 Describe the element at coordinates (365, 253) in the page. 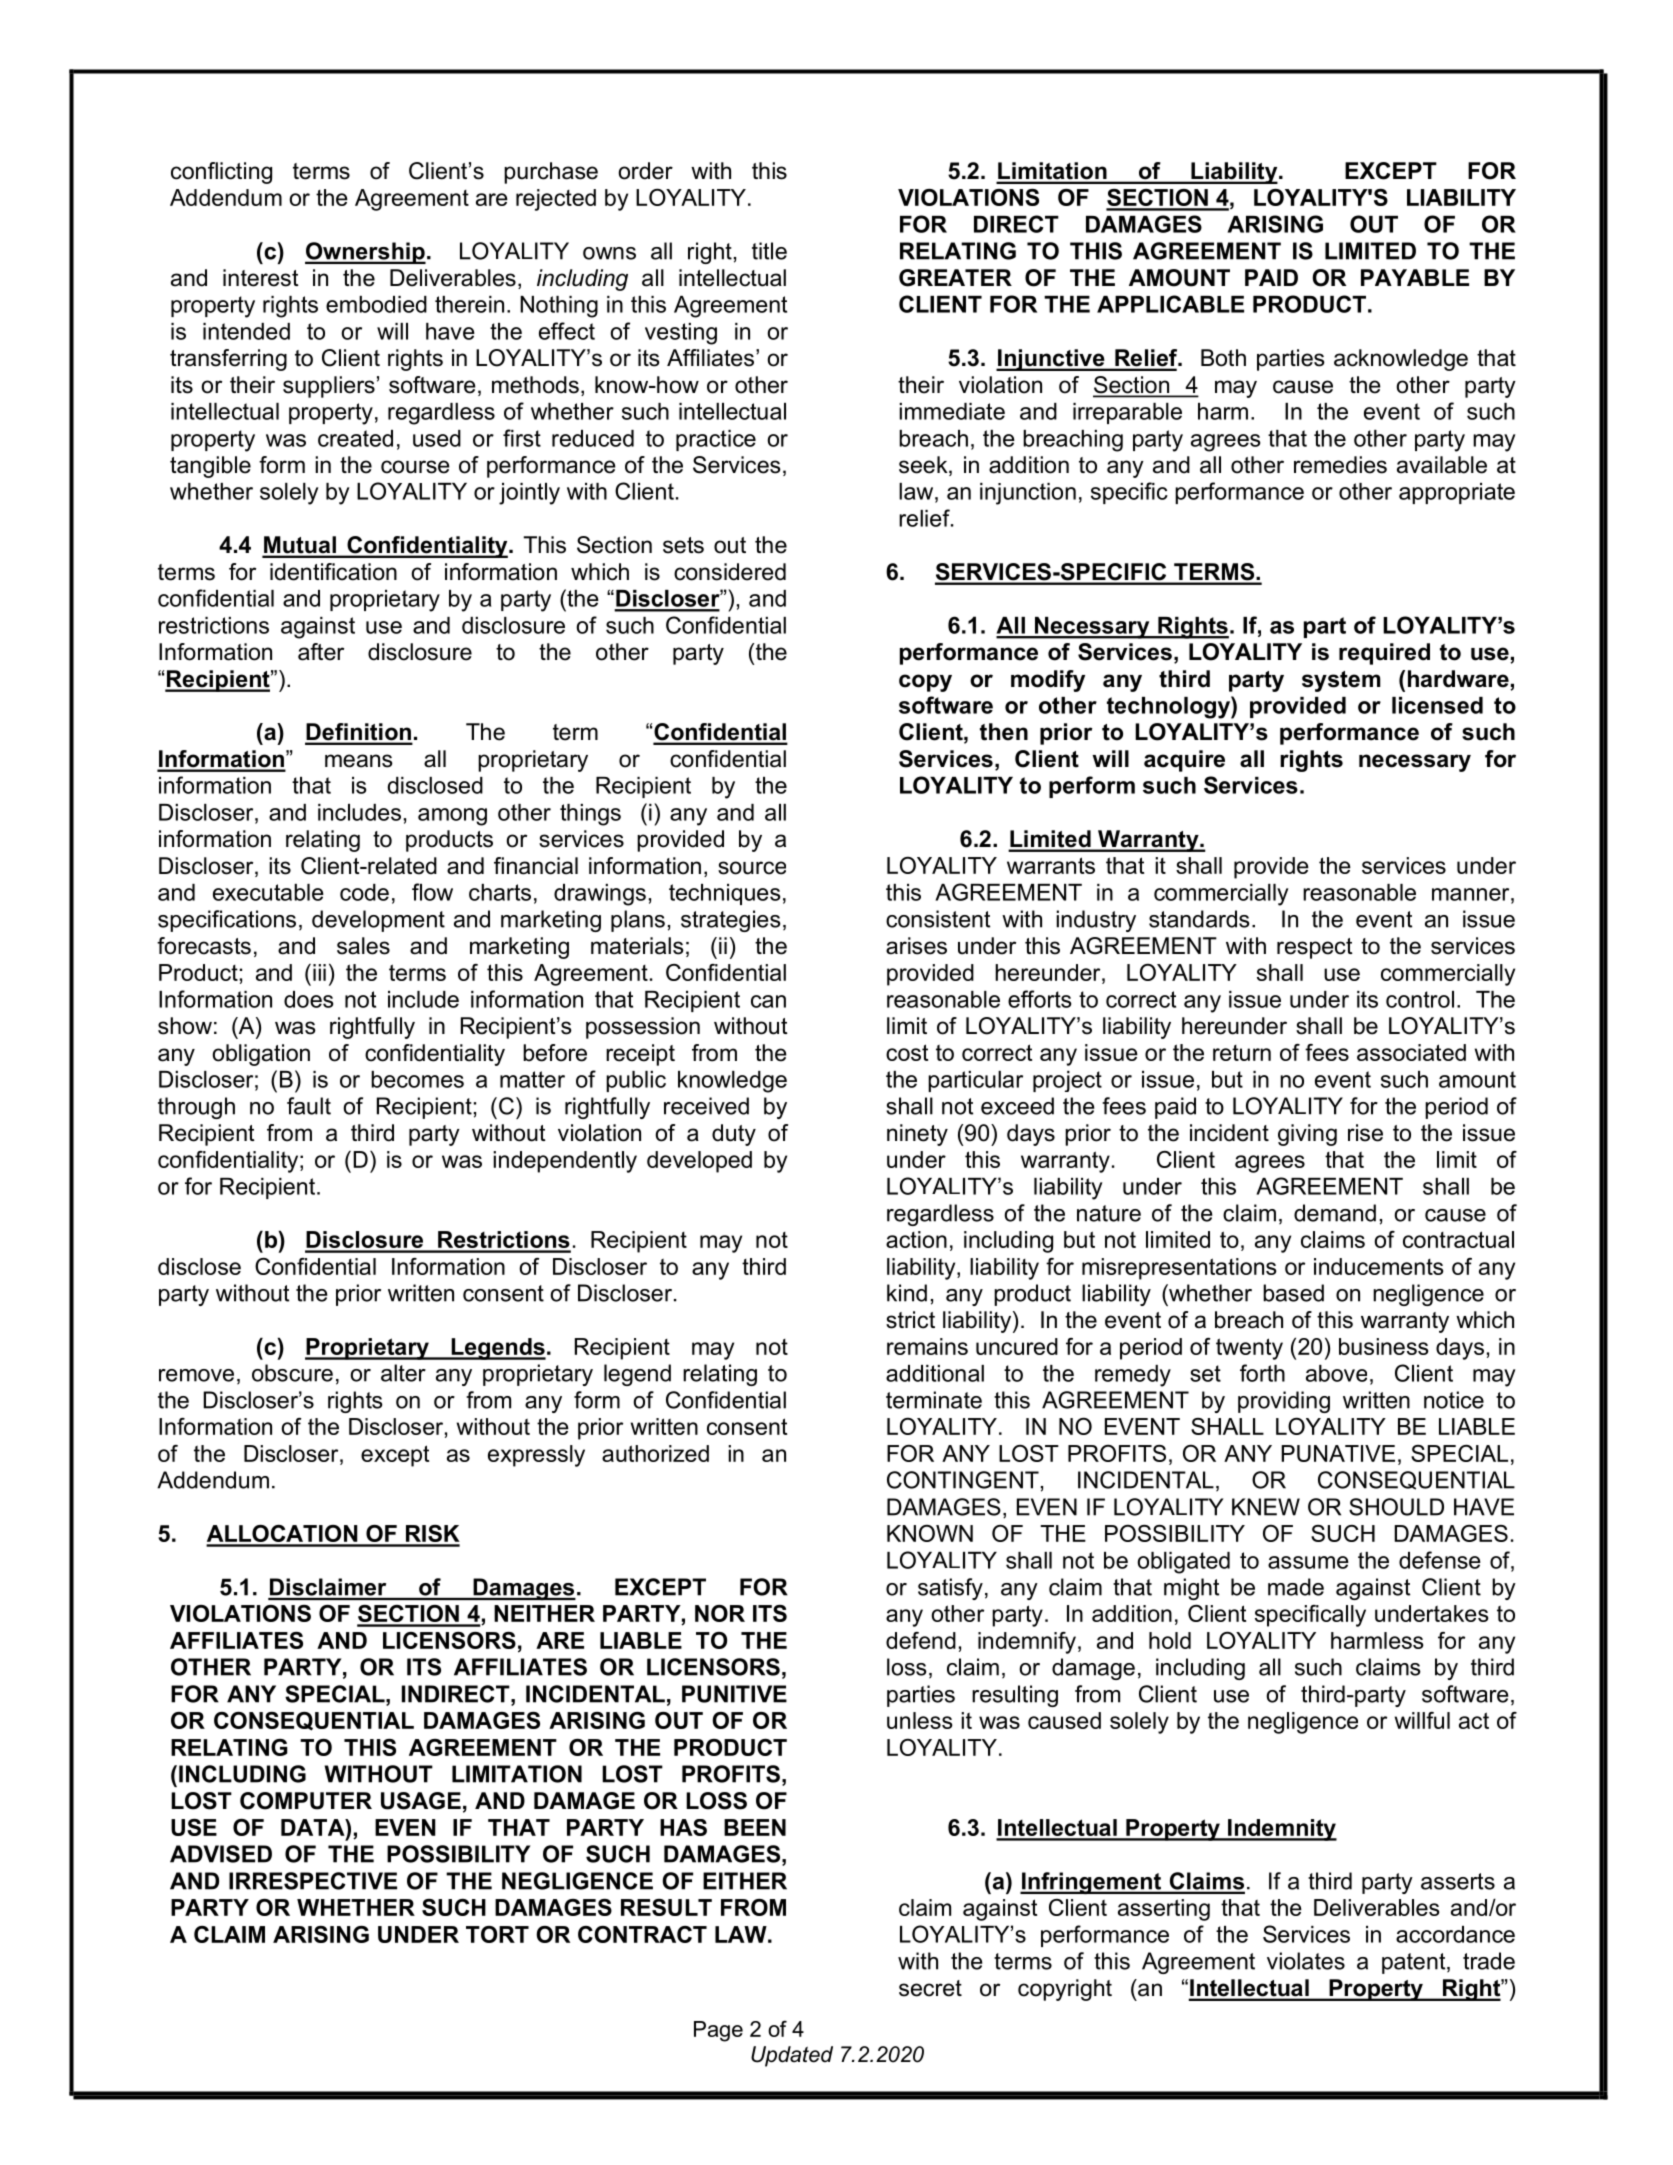

I see `Ownership` at that location.
